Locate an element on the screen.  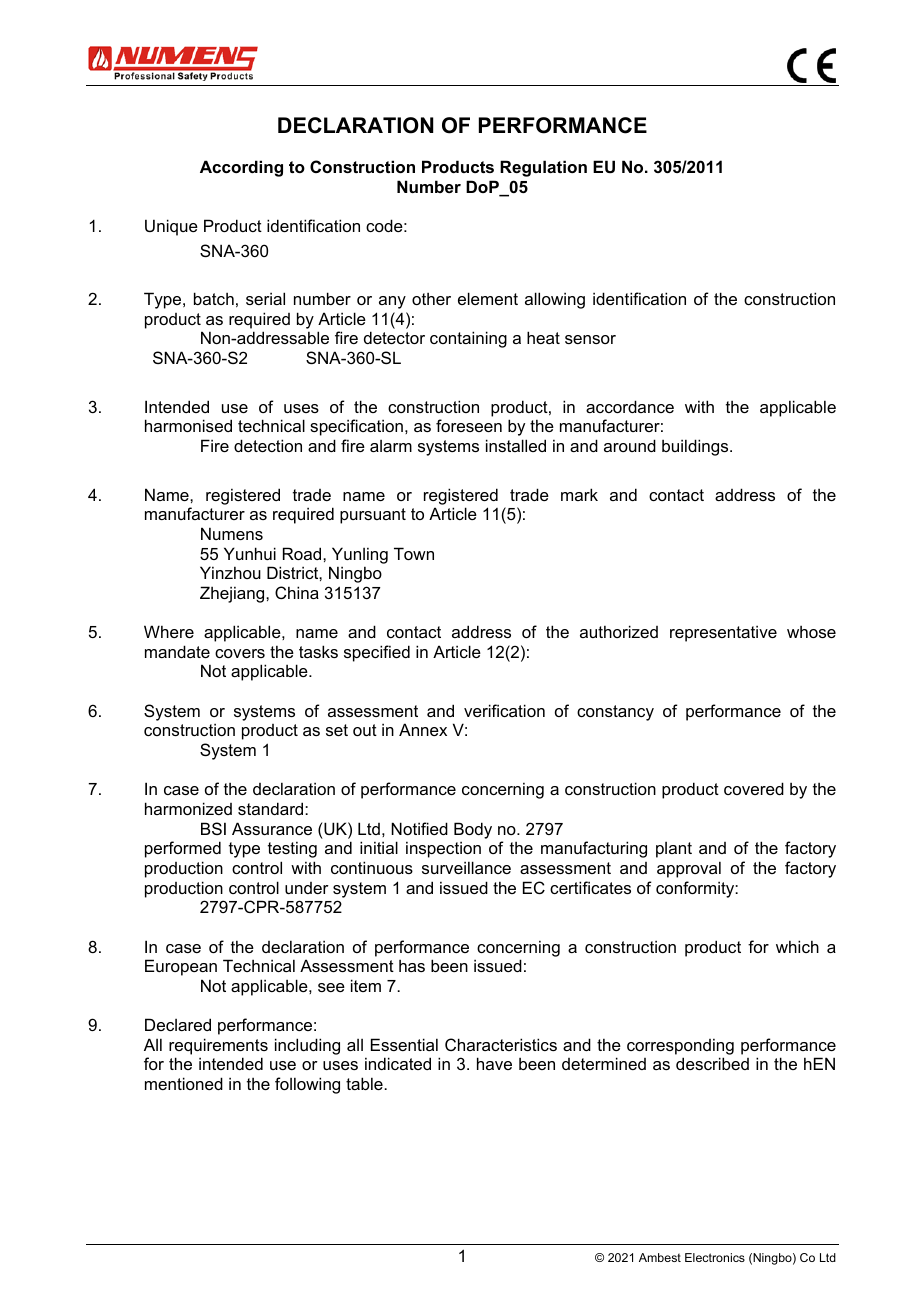
Regulation is located at coordinates (543, 168).
